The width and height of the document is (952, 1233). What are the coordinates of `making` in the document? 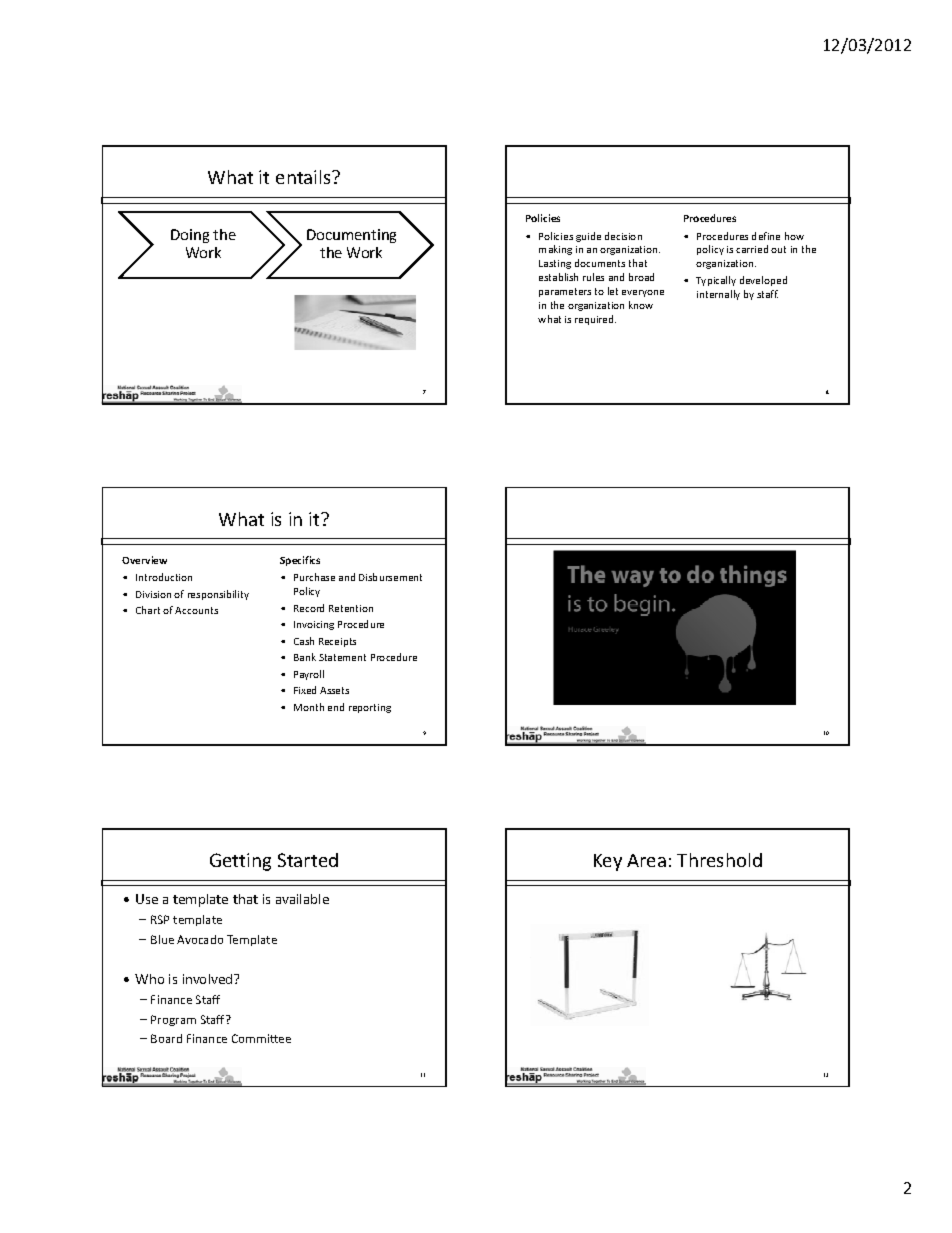 It's located at (555, 250).
